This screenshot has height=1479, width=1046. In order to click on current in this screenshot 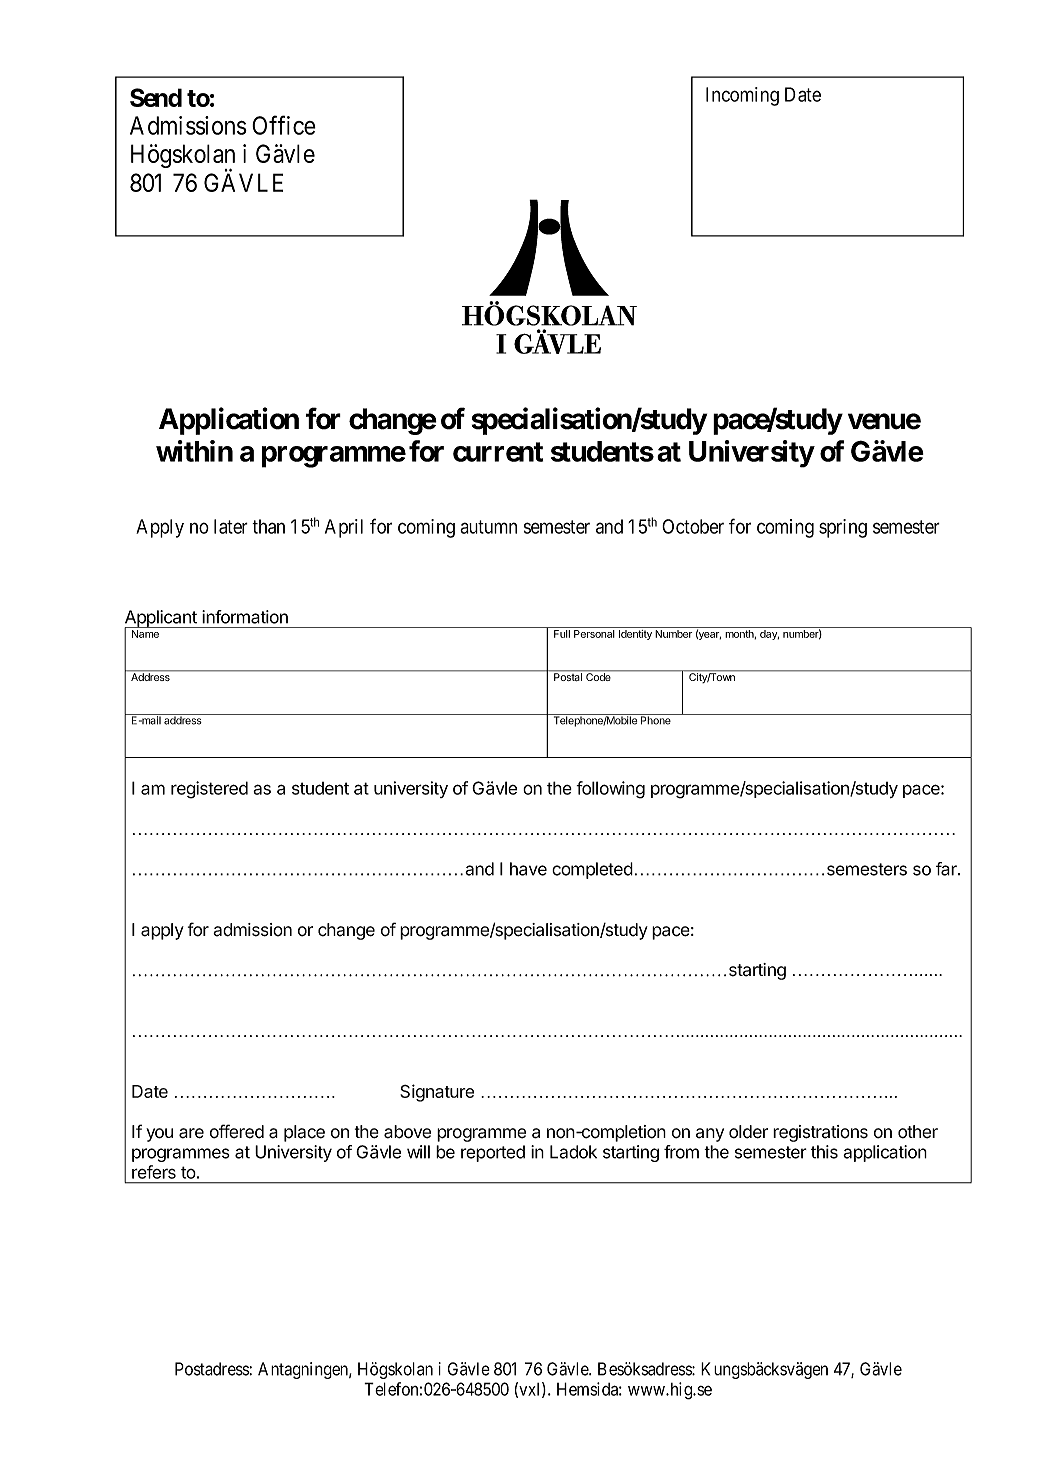, I will do `click(498, 452)`.
